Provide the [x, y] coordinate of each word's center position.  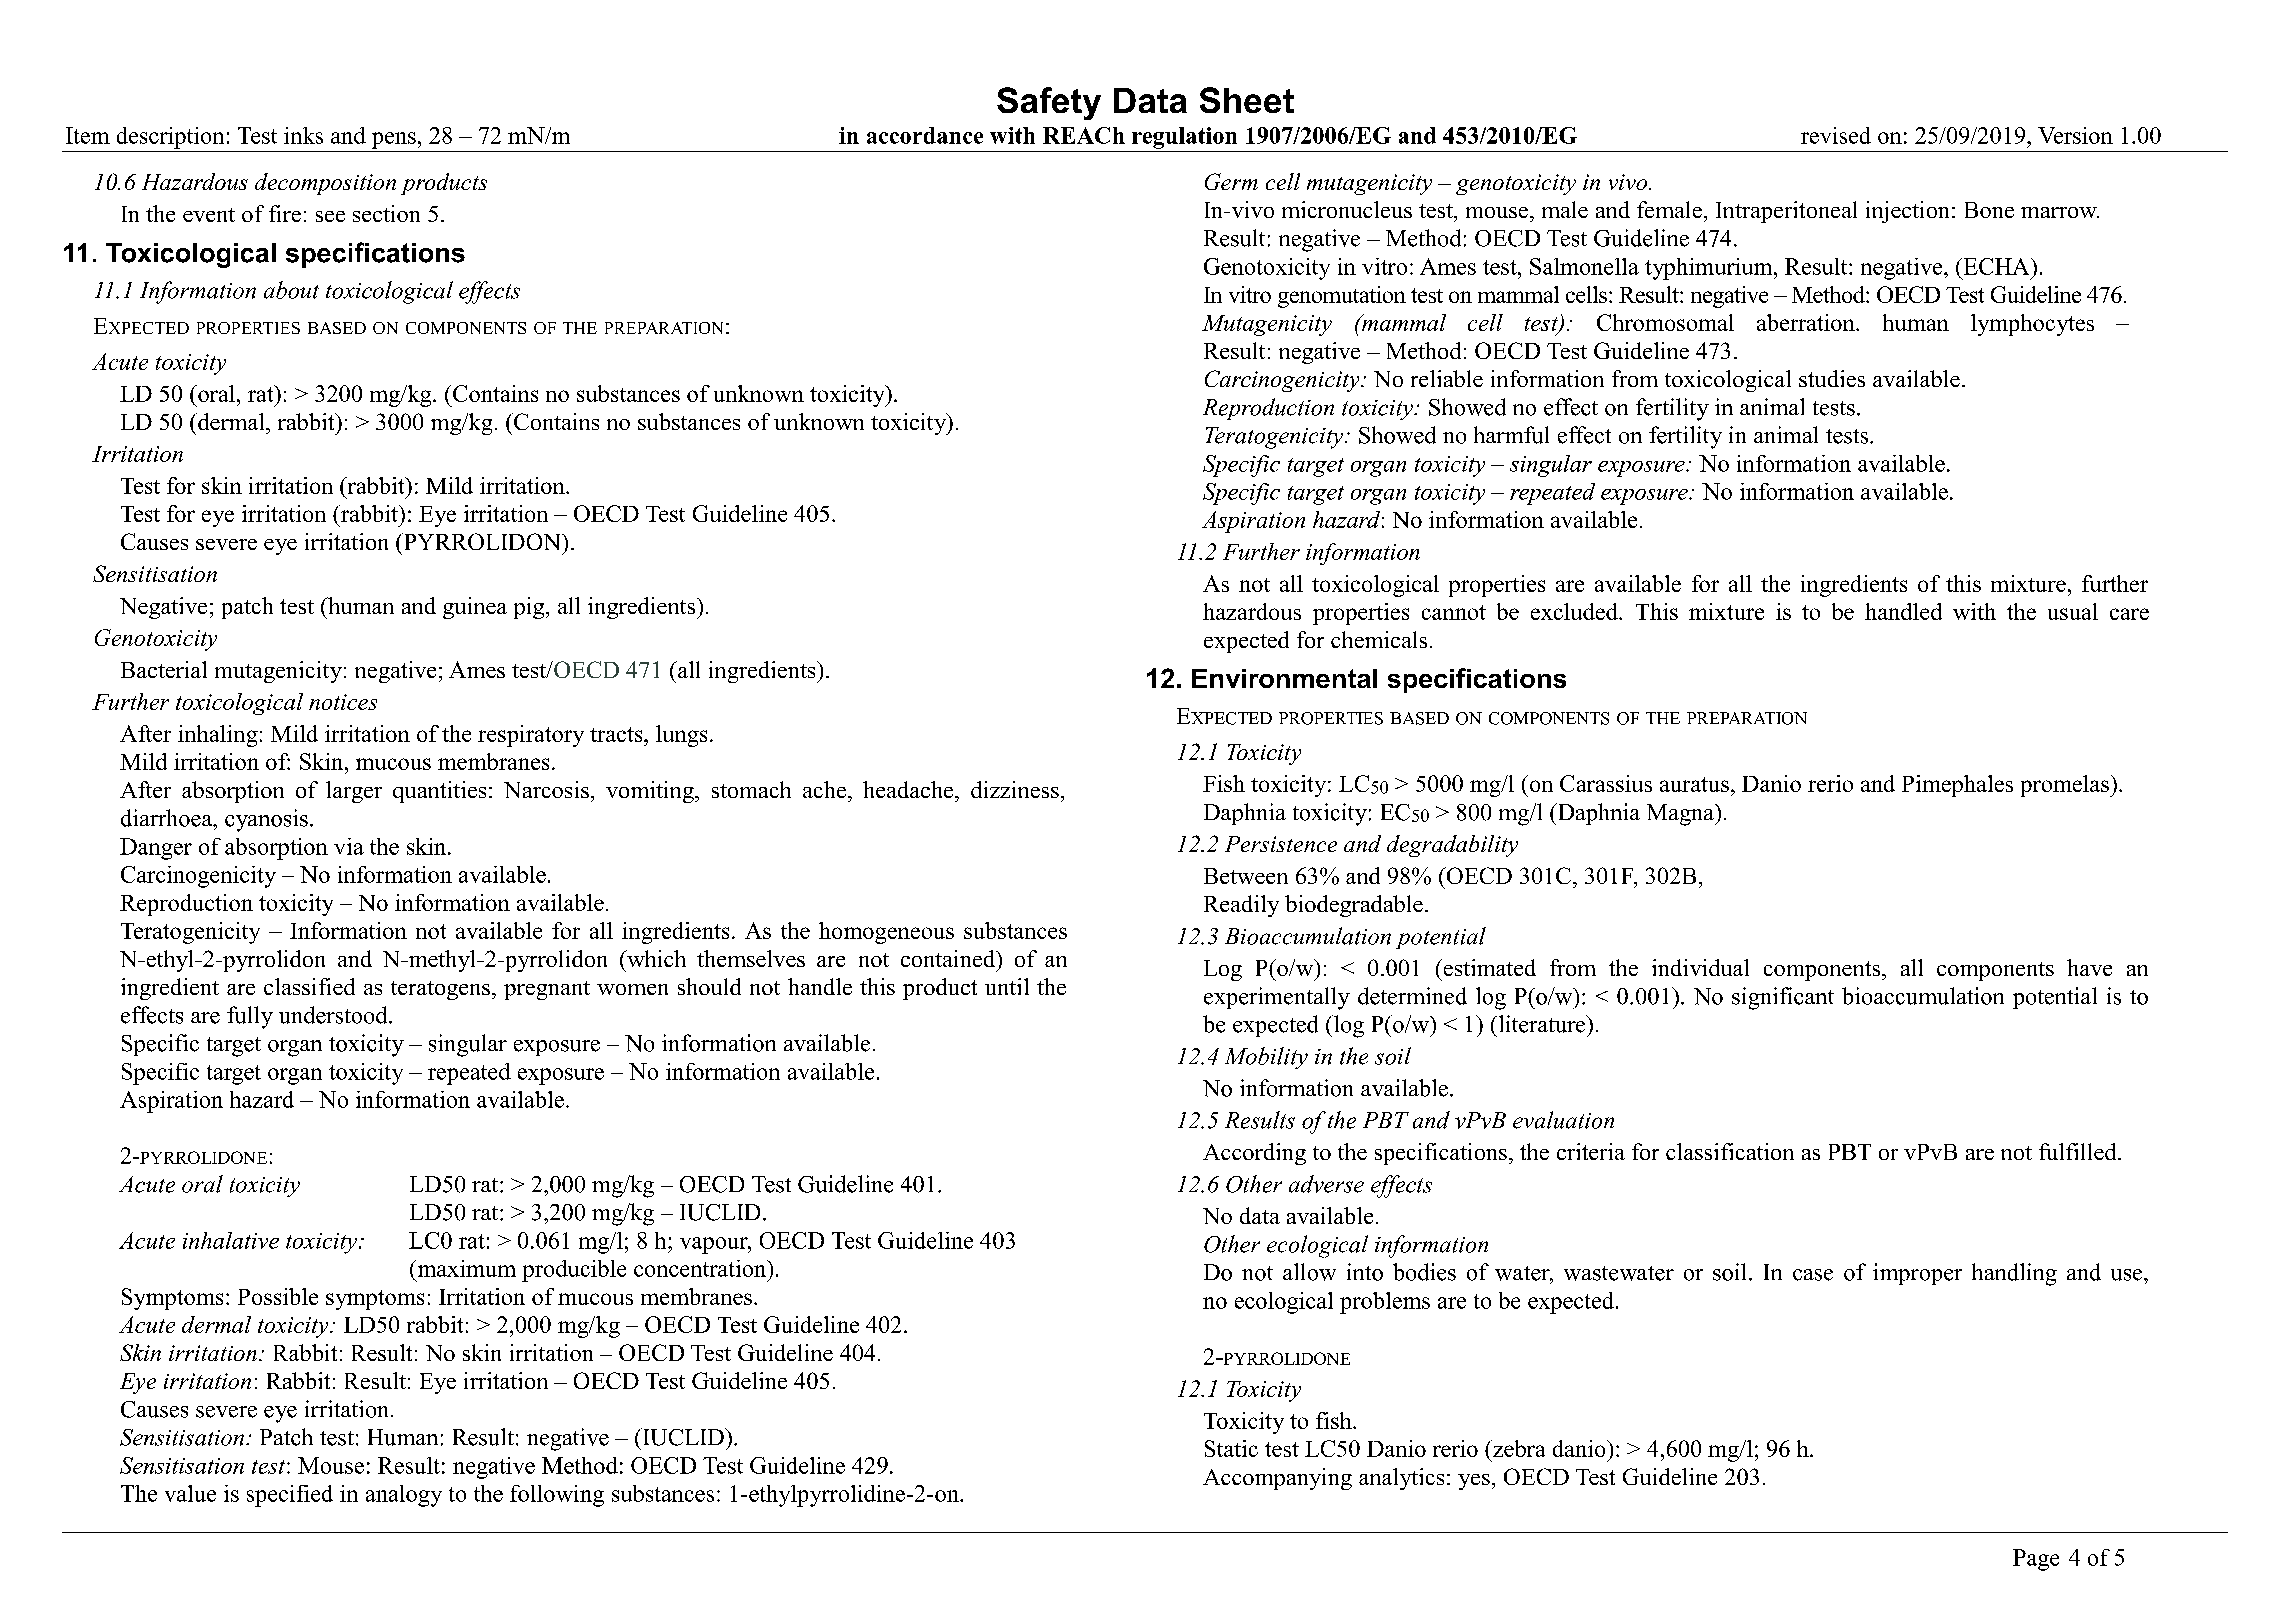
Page [2036, 1560]
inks [303, 135]
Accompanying [1277, 1479]
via [349, 846]
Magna [1681, 815]
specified [290, 1496]
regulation [1184, 138]
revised [1836, 135]
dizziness [1015, 789]
